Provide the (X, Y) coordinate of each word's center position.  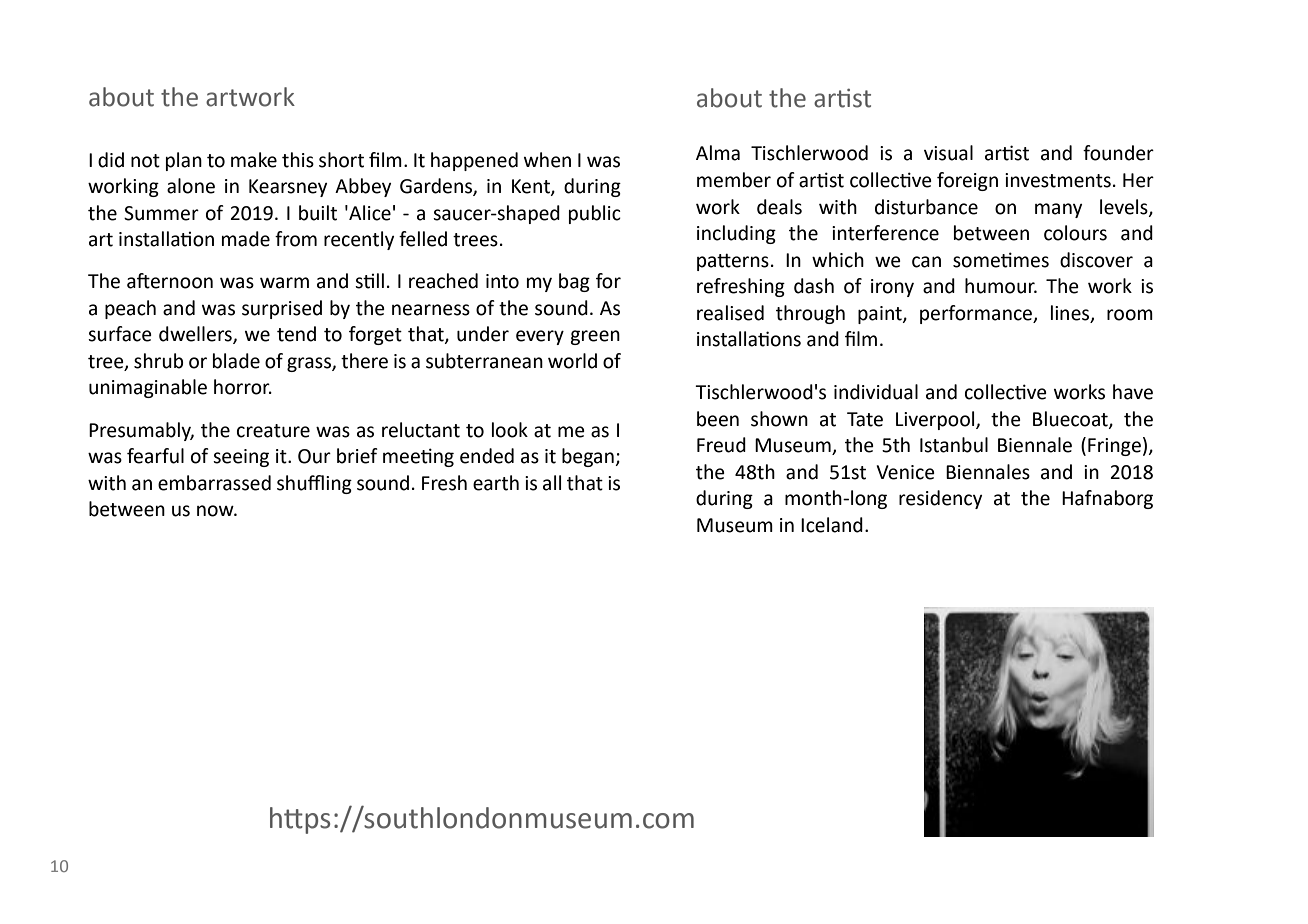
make (254, 160)
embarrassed (214, 483)
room (1130, 315)
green (595, 337)
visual (948, 153)
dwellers (196, 335)
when (547, 160)
